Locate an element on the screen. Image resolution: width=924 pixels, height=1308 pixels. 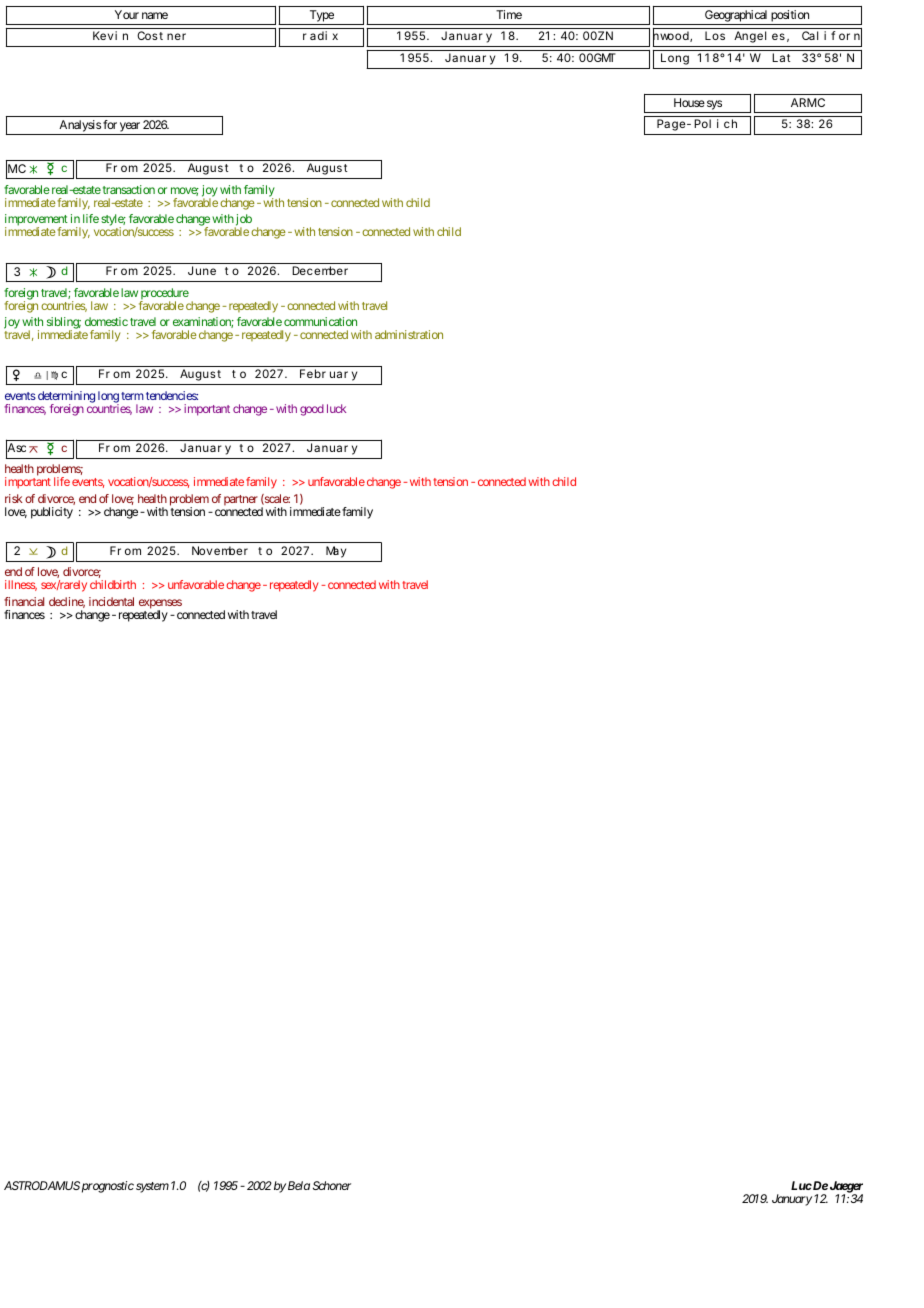
incidental is located at coordinates (111, 601).
